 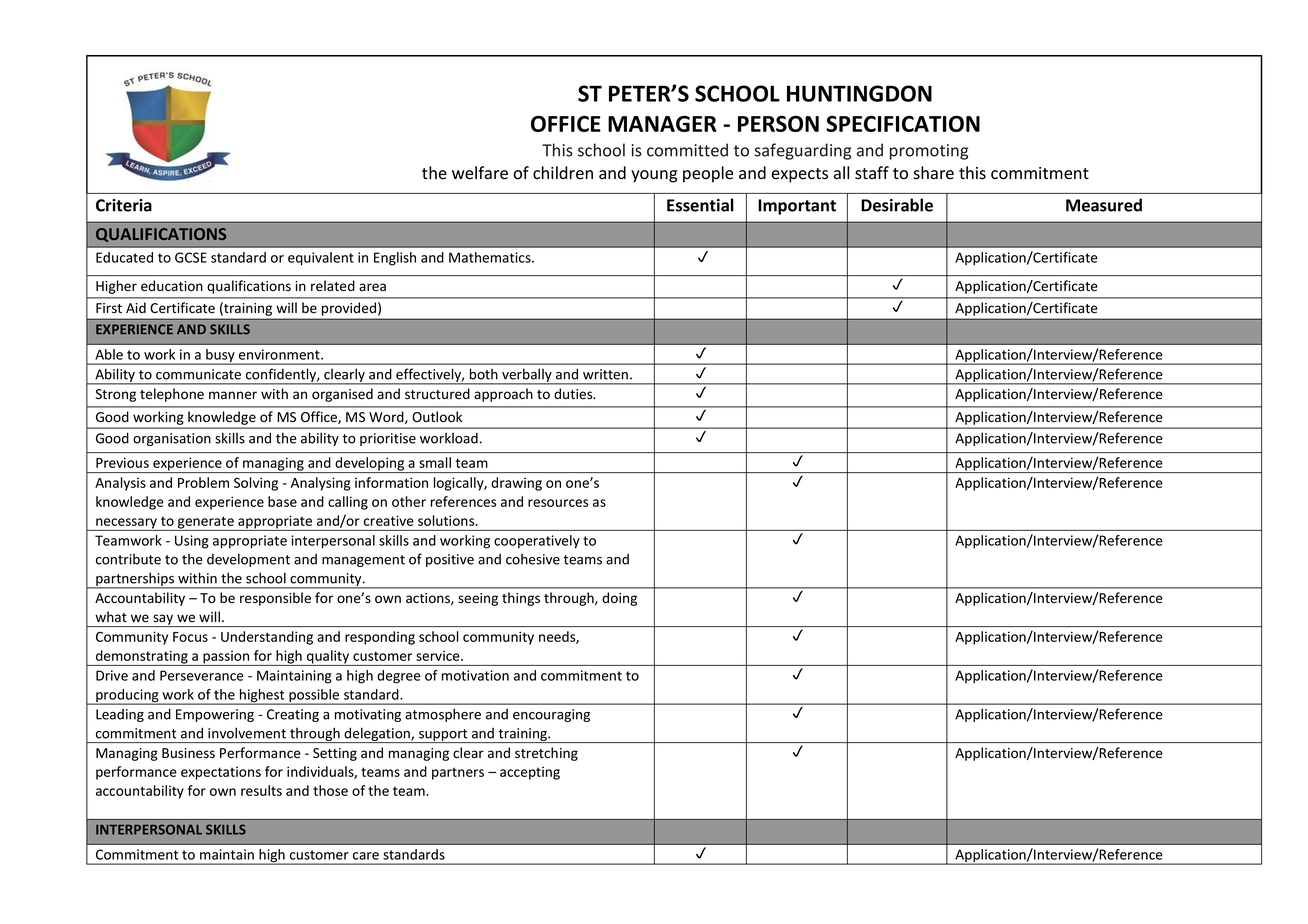 I want to click on Solving, so click(x=256, y=484).
